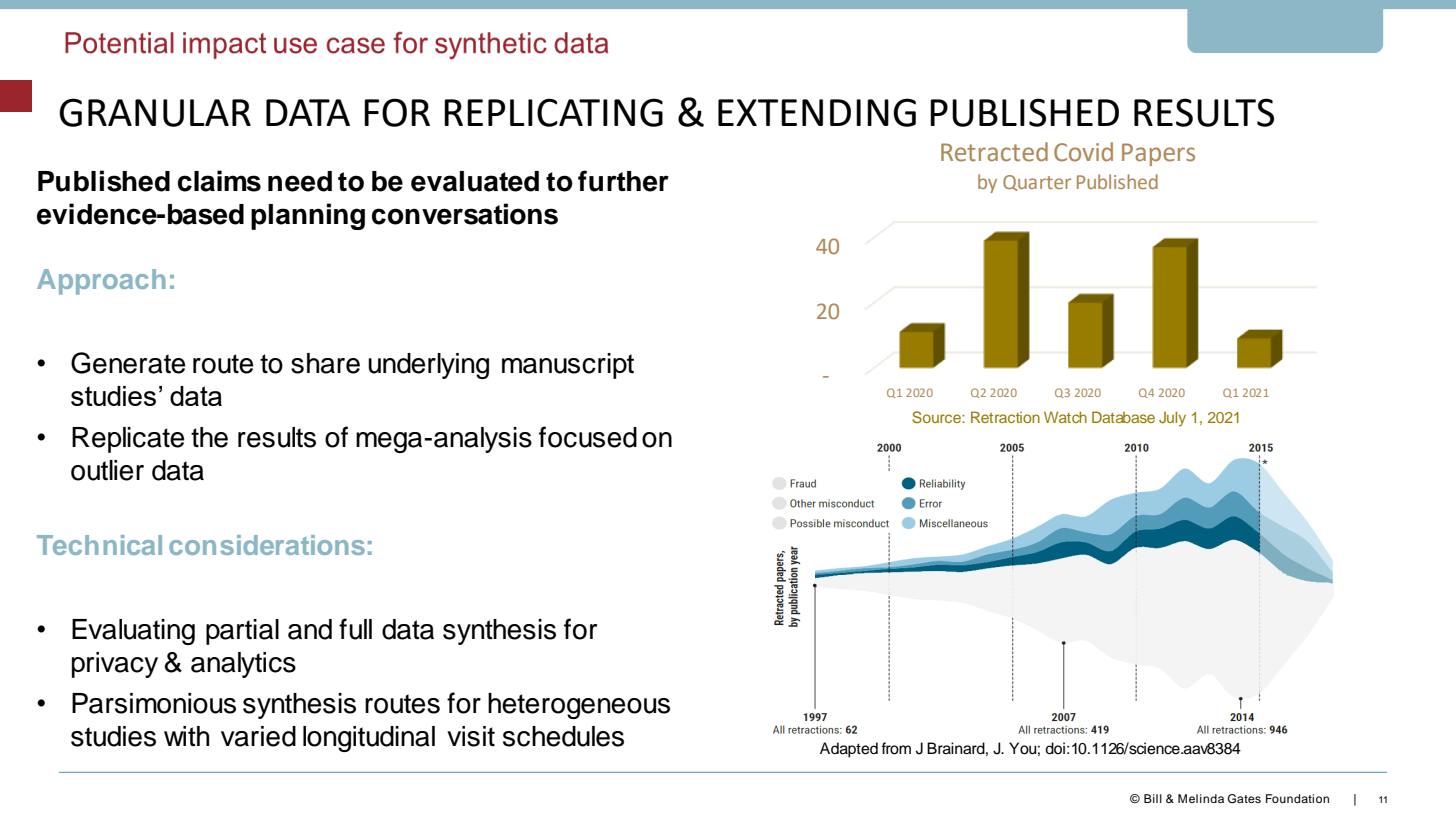 The height and width of the screenshot is (819, 1456). What do you see at coordinates (817, 112) in the screenshot?
I see `EXTENDING` at bounding box center [817, 112].
